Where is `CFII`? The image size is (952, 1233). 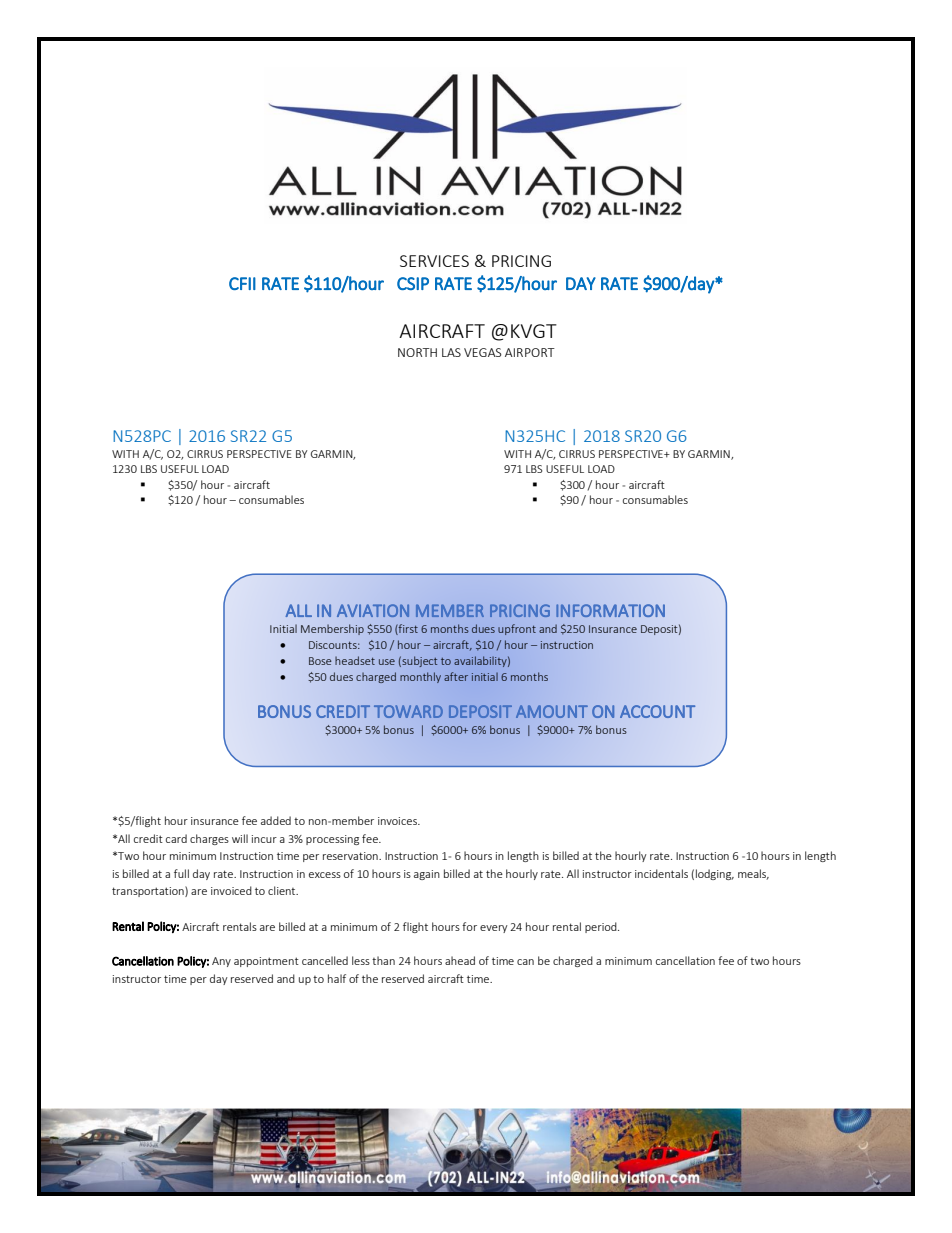
CFII is located at coordinates (242, 283).
